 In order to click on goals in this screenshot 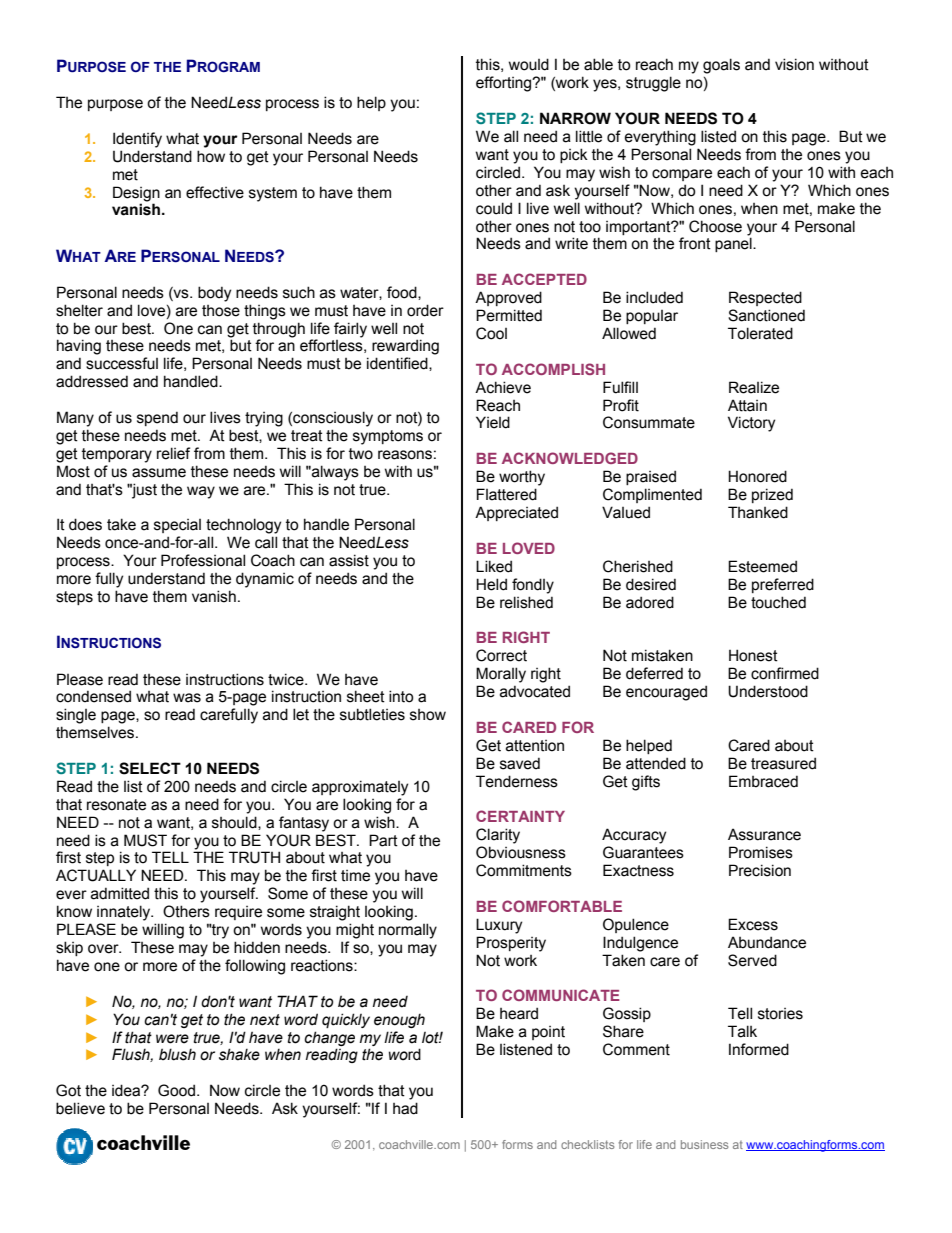, I will do `click(721, 66)`.
